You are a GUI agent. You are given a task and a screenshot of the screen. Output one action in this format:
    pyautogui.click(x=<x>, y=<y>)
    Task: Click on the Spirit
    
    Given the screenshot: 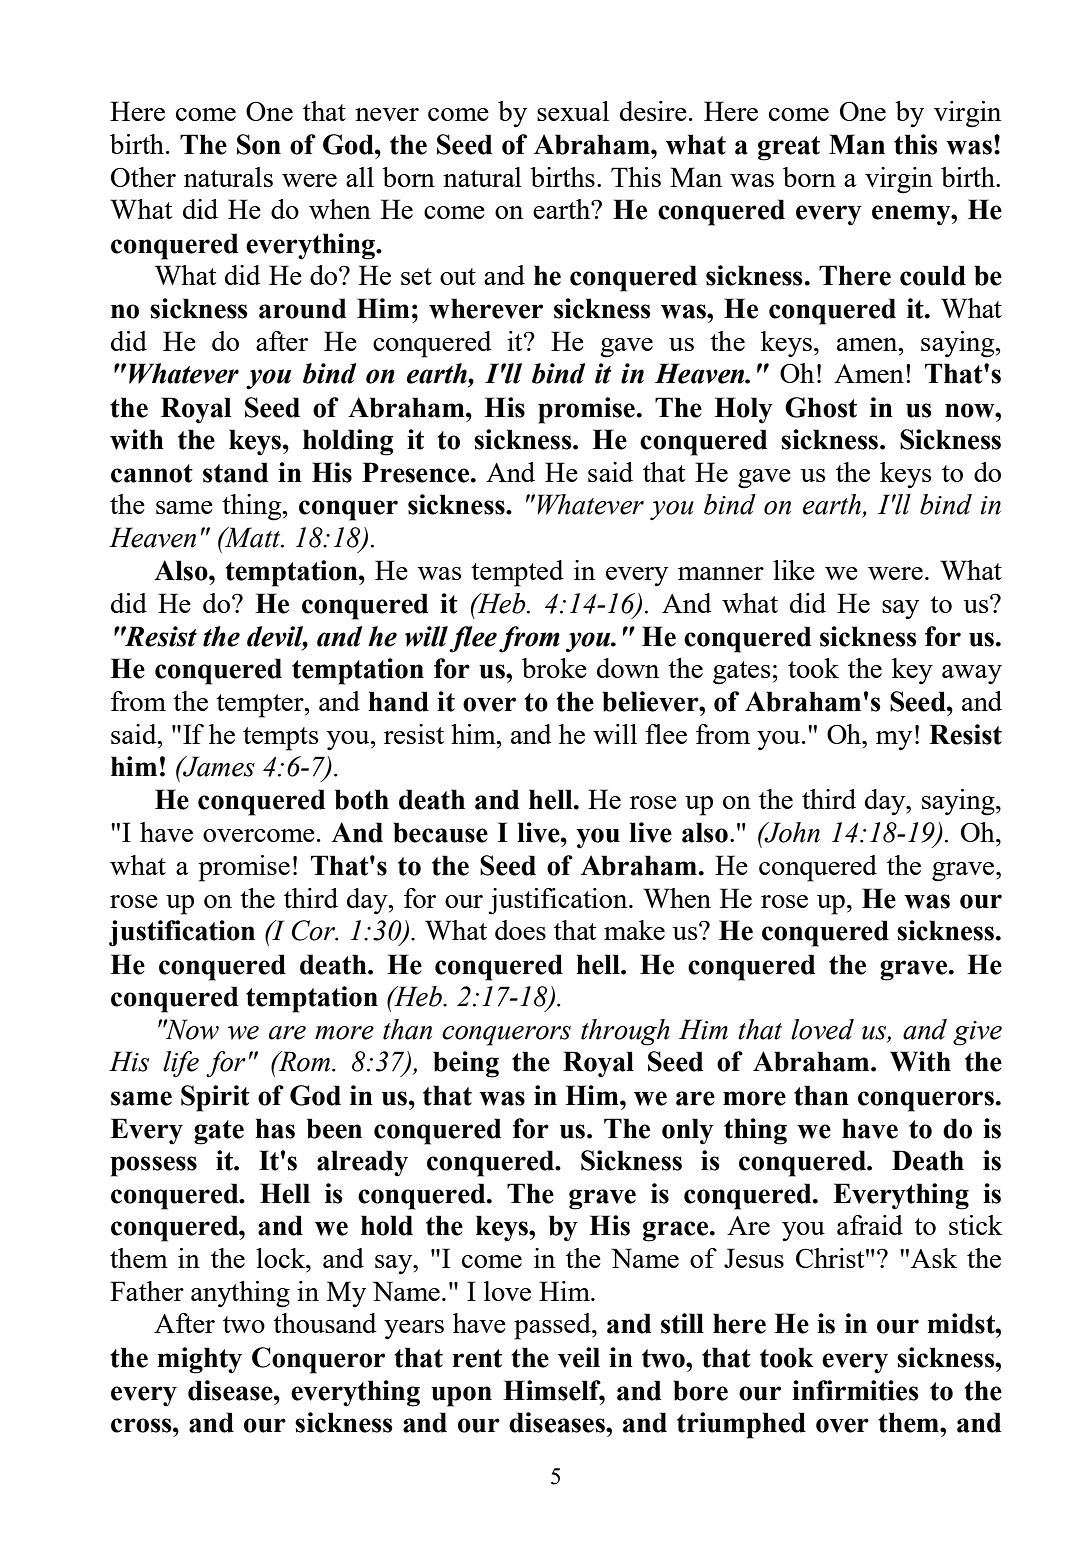 What is the action you would take?
    pyautogui.click(x=215, y=1098)
